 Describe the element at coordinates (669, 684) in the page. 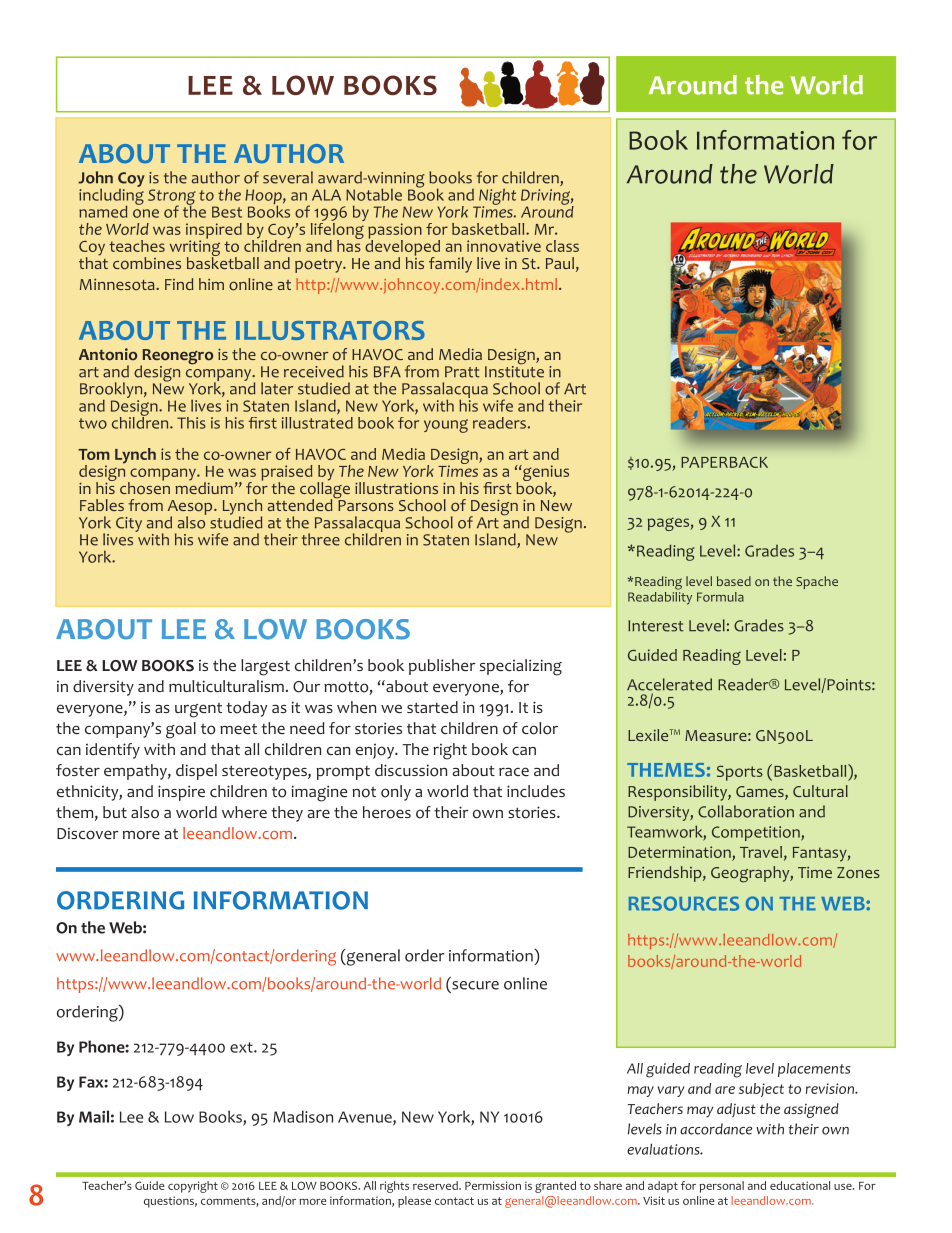

I see `Accelerated` at that location.
